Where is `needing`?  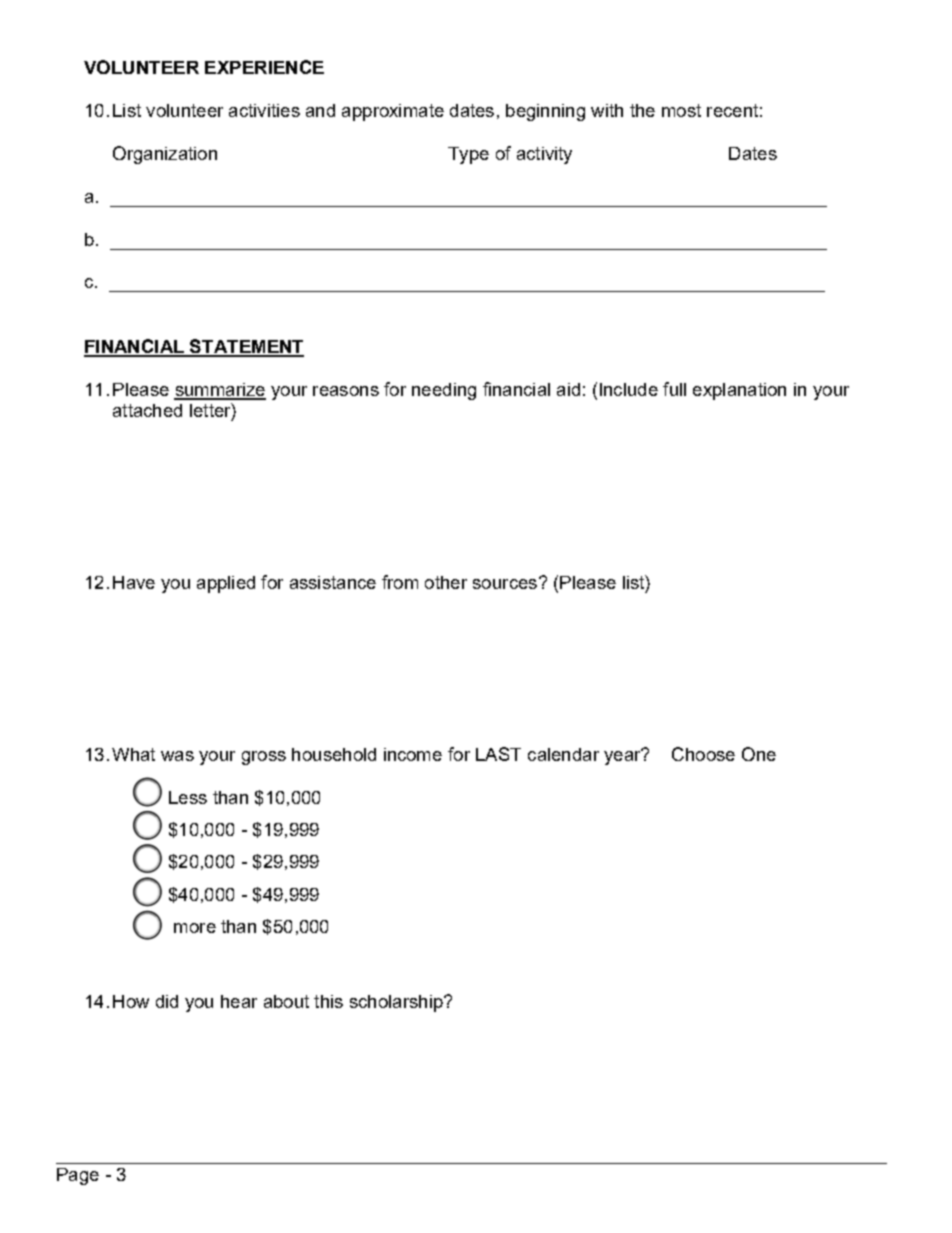
needing is located at coordinates (444, 391).
